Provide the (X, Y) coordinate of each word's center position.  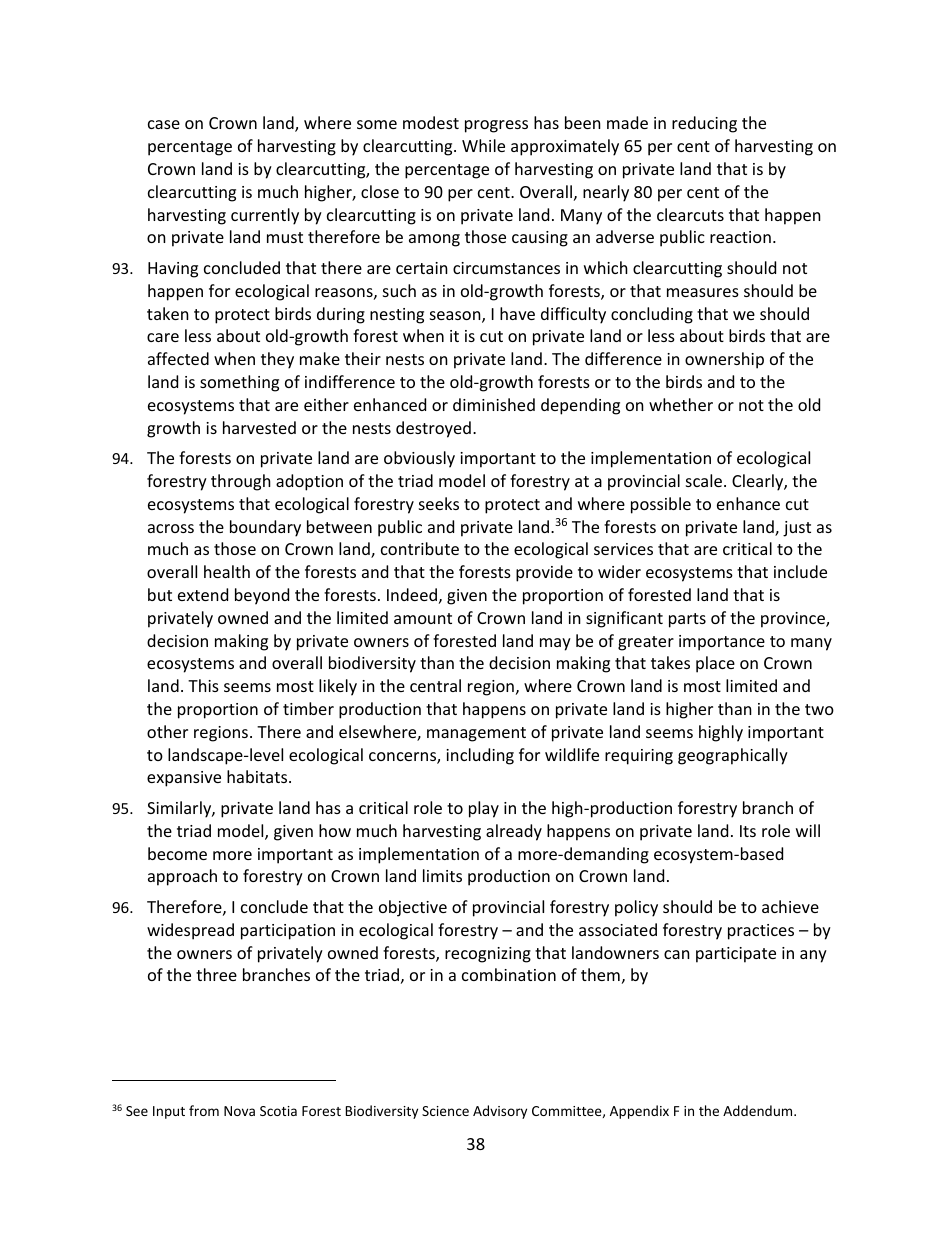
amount (423, 618)
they (277, 360)
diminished (494, 404)
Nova (239, 1111)
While (483, 145)
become (177, 853)
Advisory (500, 1112)
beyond (262, 596)
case (164, 124)
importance (722, 643)
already (514, 832)
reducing (704, 124)
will (808, 830)
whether (681, 404)
